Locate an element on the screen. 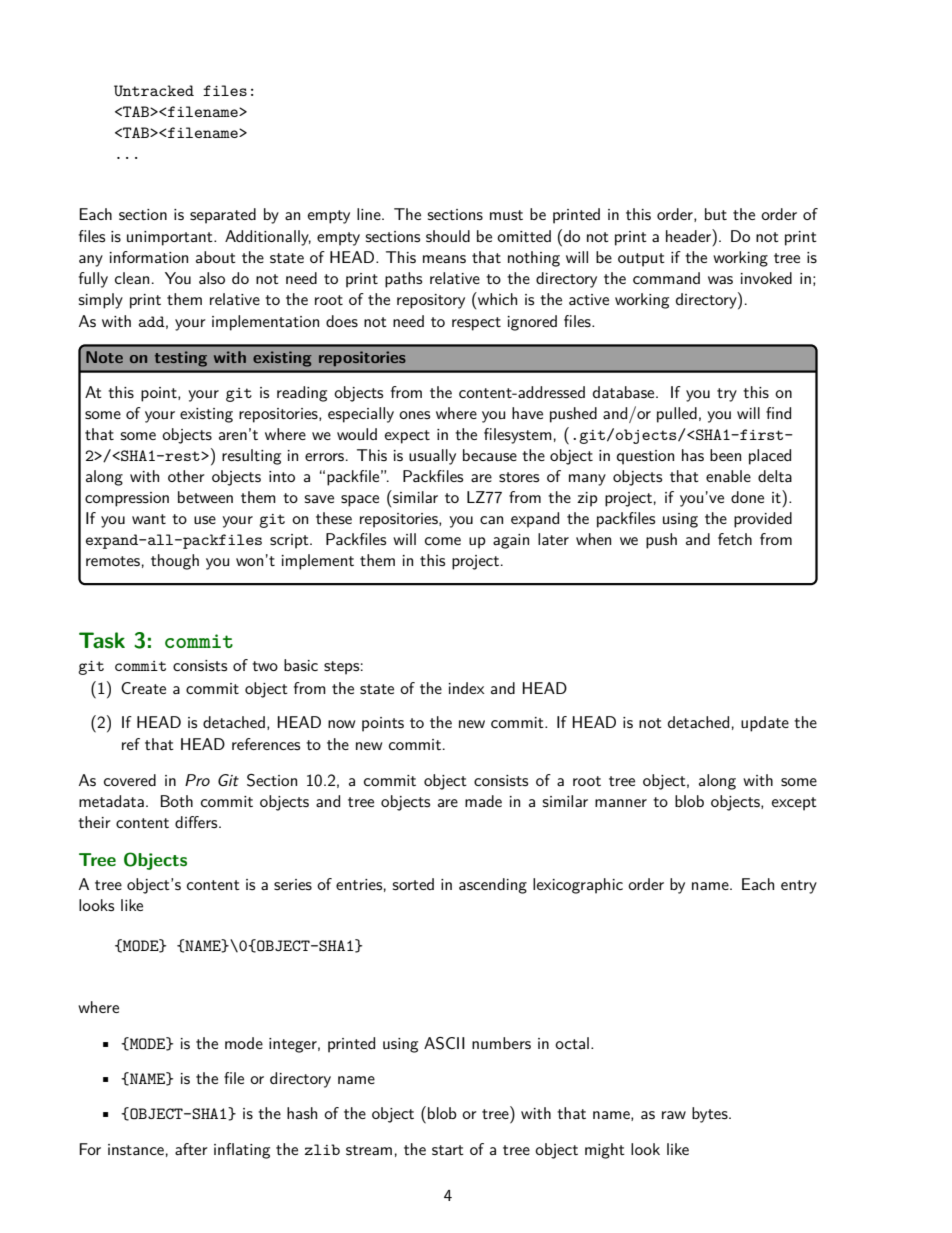  Untracked is located at coordinates (154, 90).
